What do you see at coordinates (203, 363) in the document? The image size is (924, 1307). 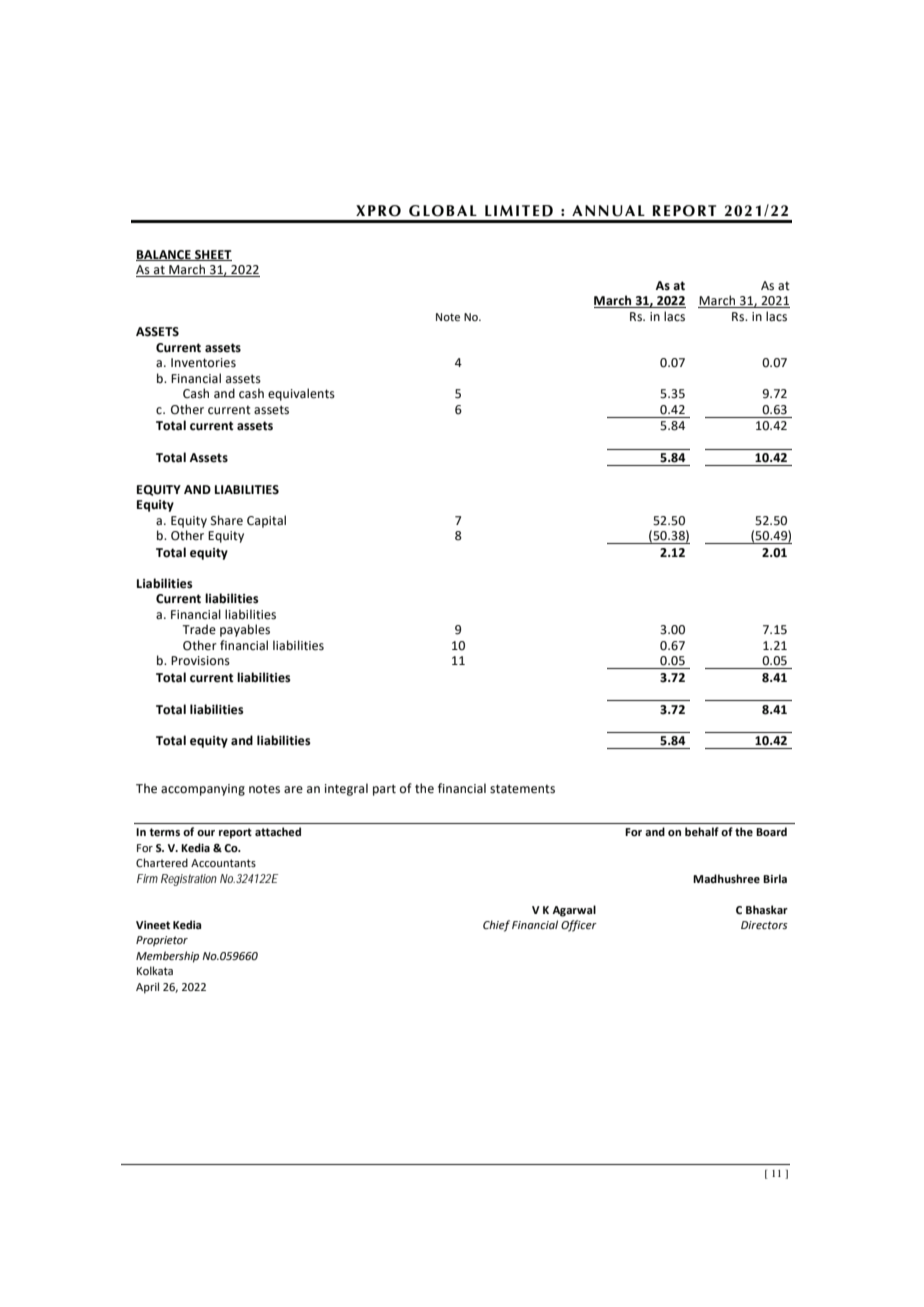 I see `Inventories` at bounding box center [203, 363].
